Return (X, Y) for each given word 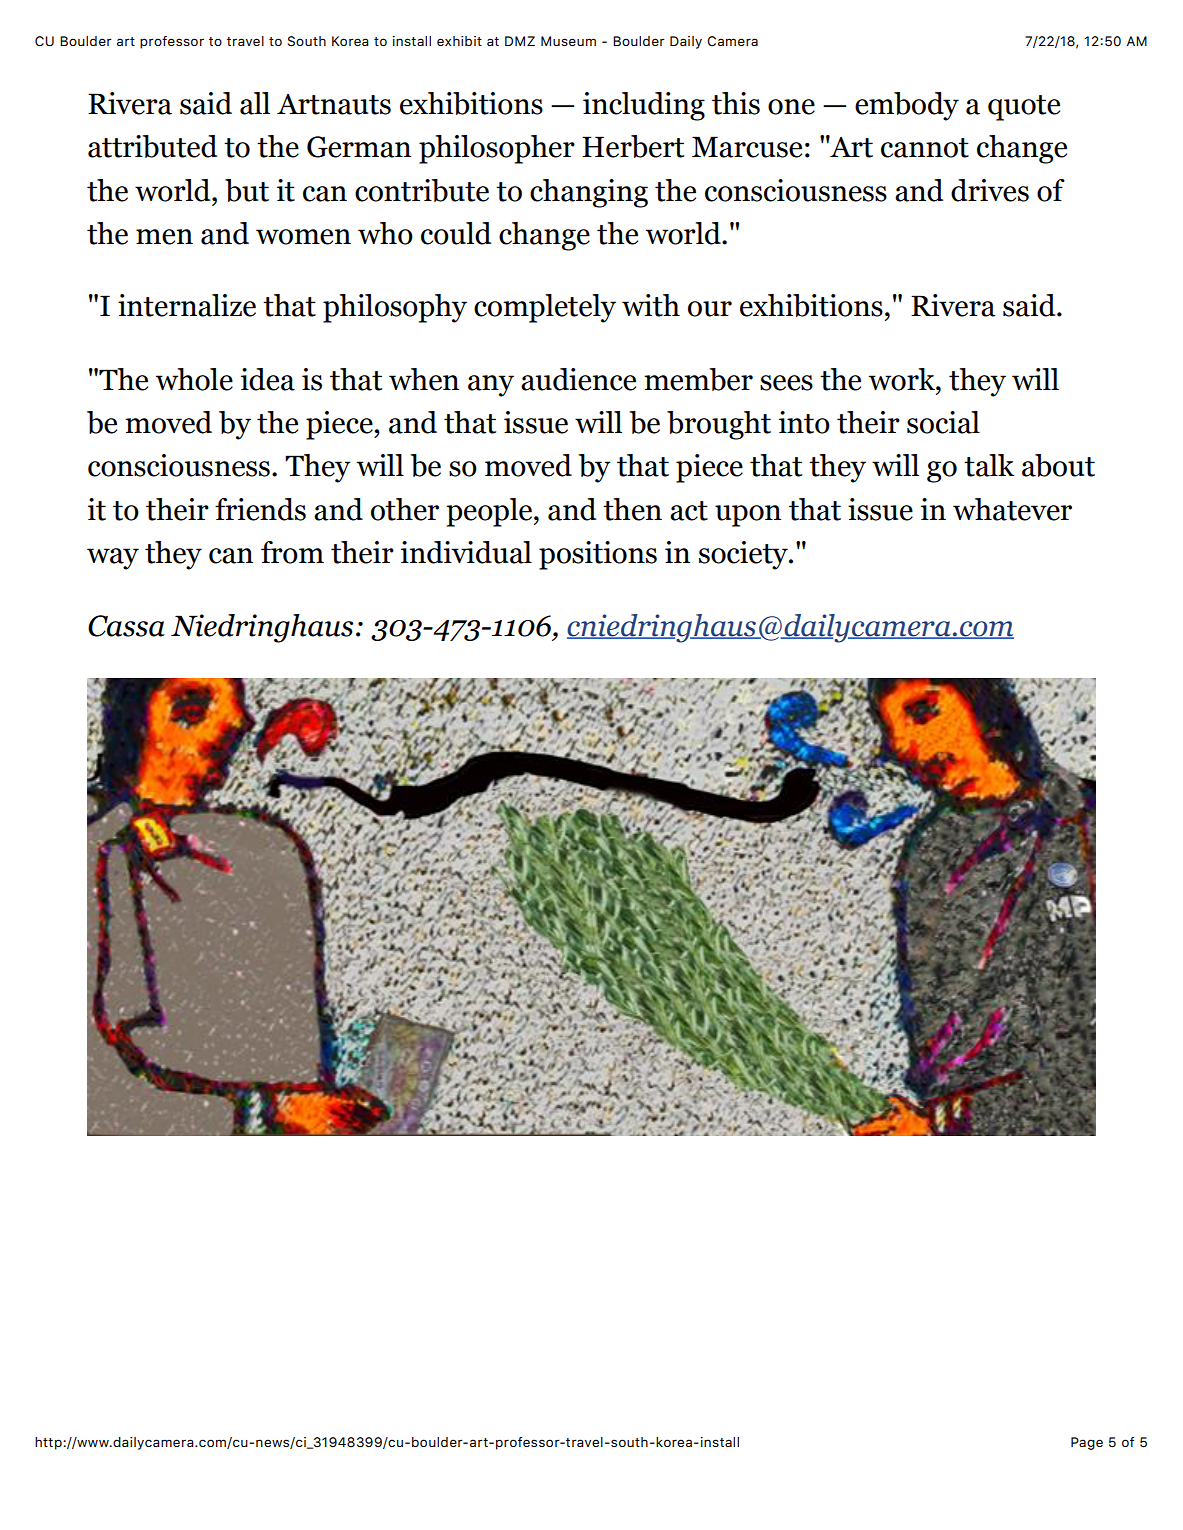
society (744, 555)
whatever (1012, 509)
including (644, 106)
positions (598, 555)
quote (1024, 108)
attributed (152, 146)
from (292, 552)
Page (1087, 1443)
